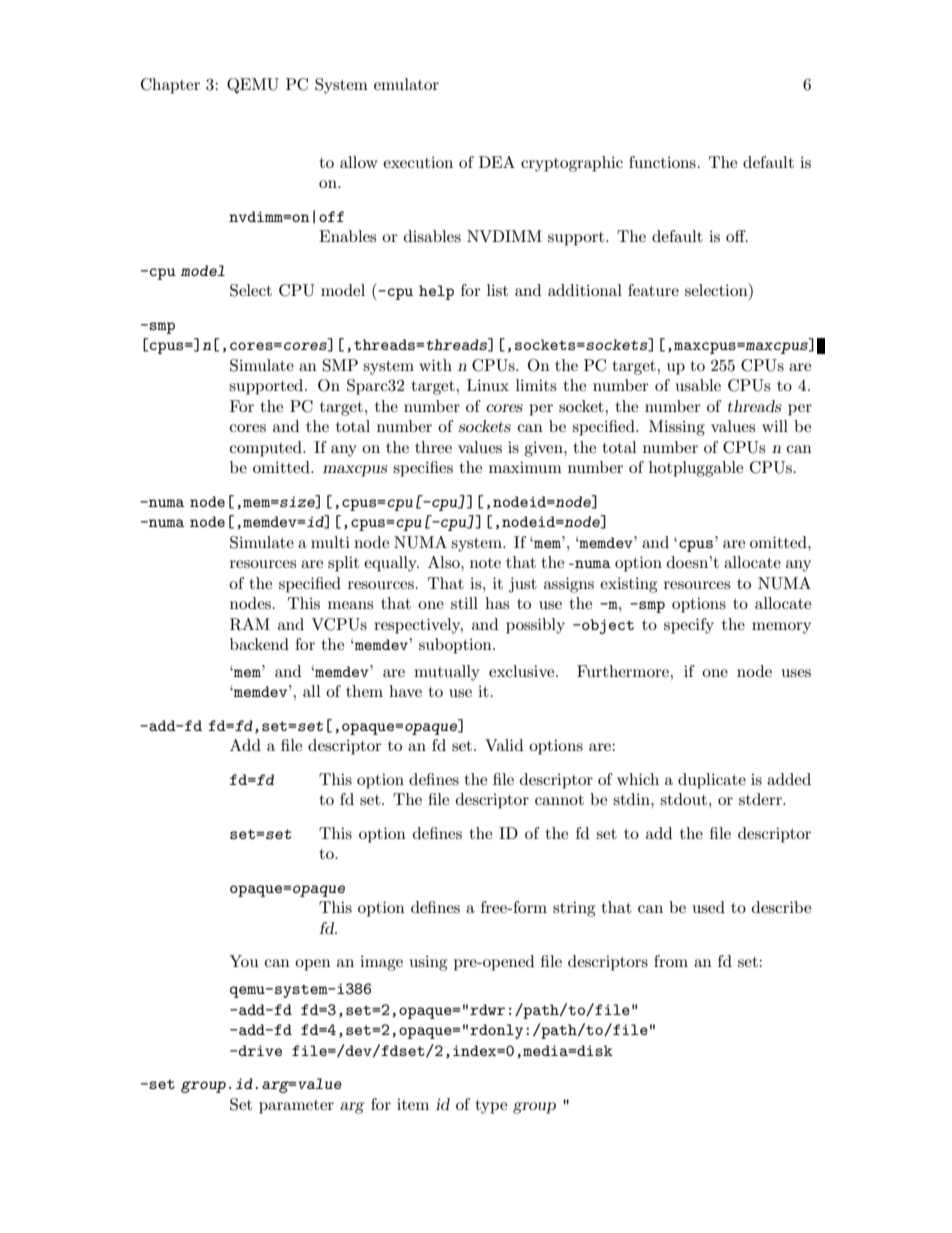 The height and width of the image is (1233, 952). What do you see at coordinates (497, 162) in the image?
I see `DEA` at bounding box center [497, 162].
